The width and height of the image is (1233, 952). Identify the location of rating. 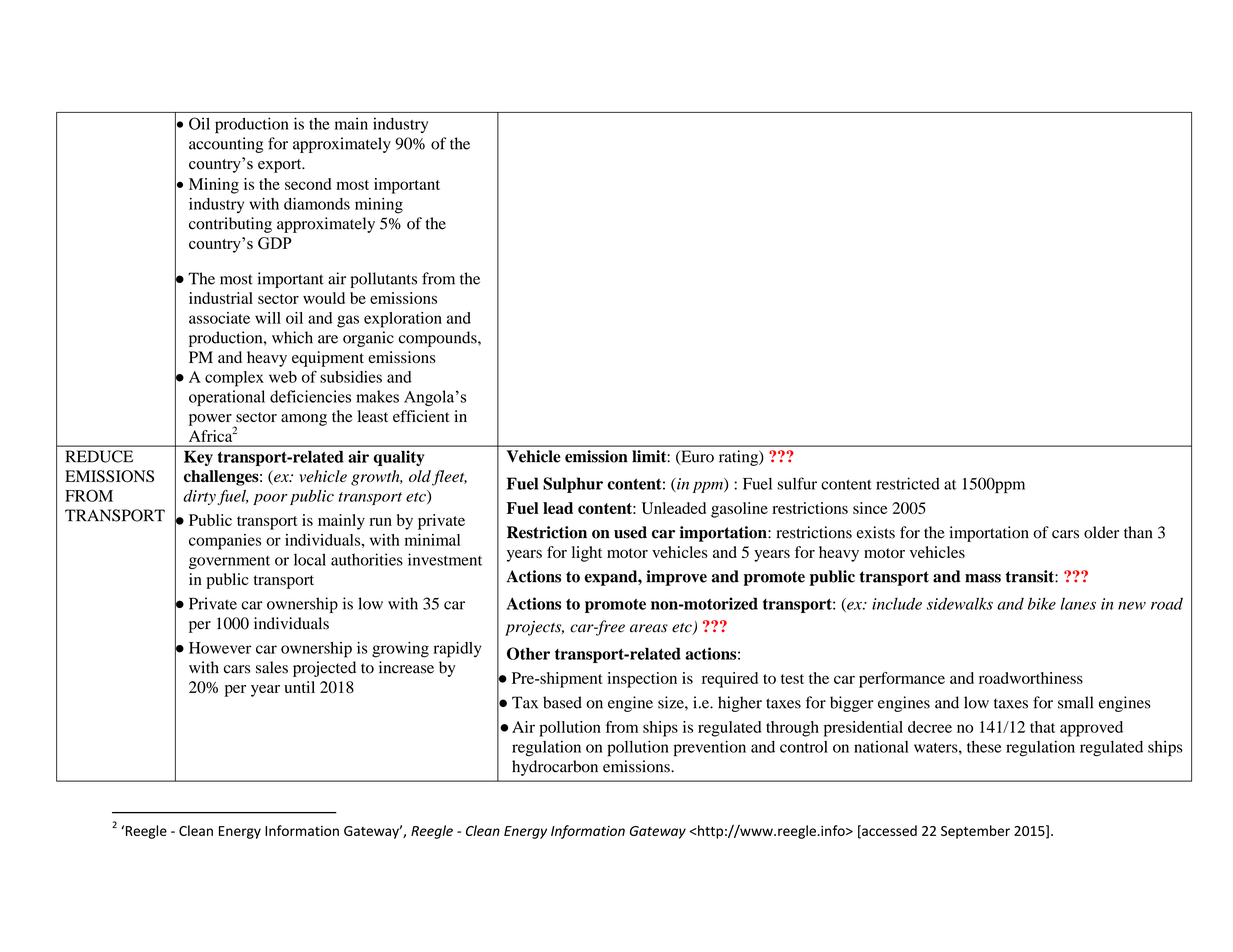
(739, 458).
